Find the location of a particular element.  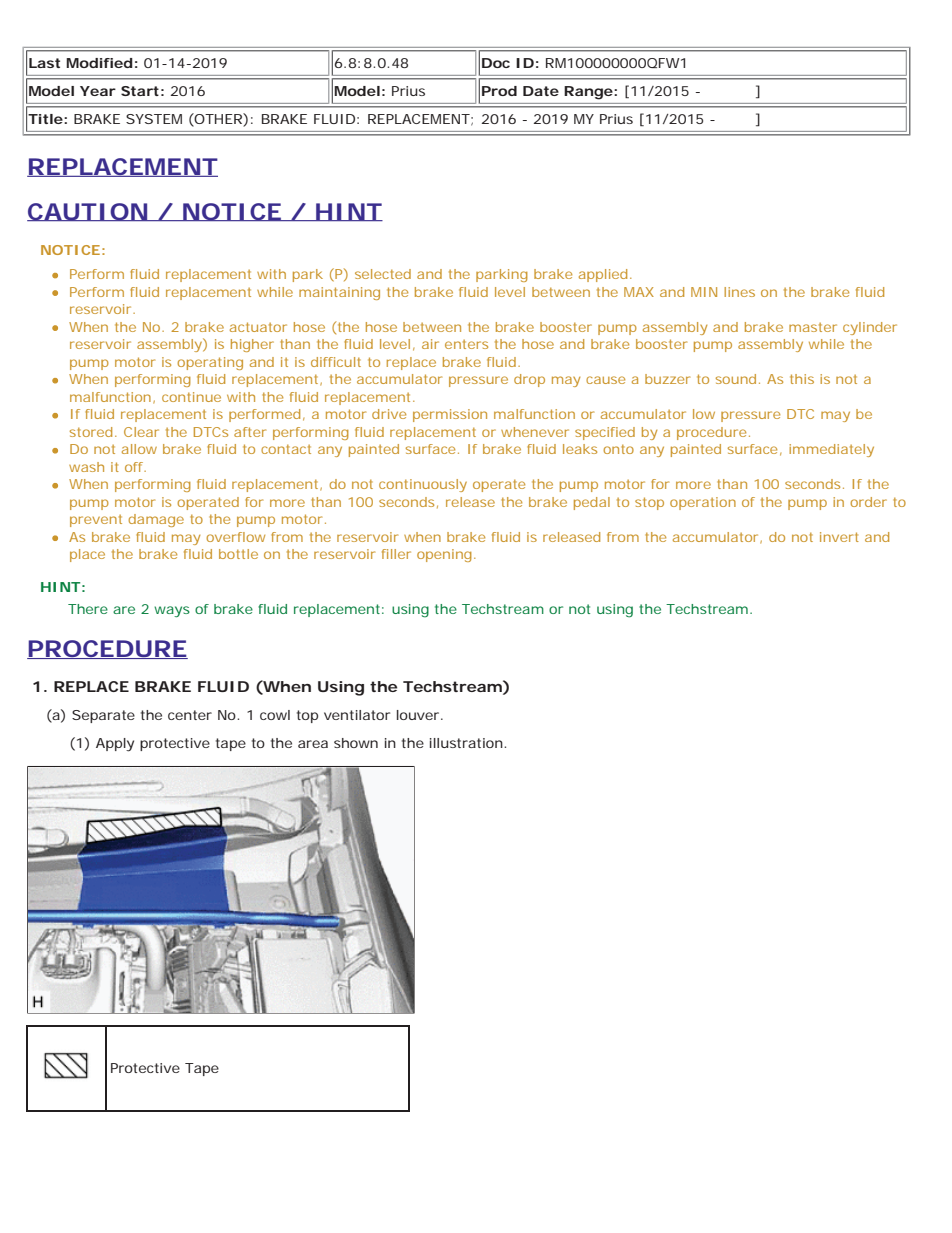

off is located at coordinates (135, 467).
